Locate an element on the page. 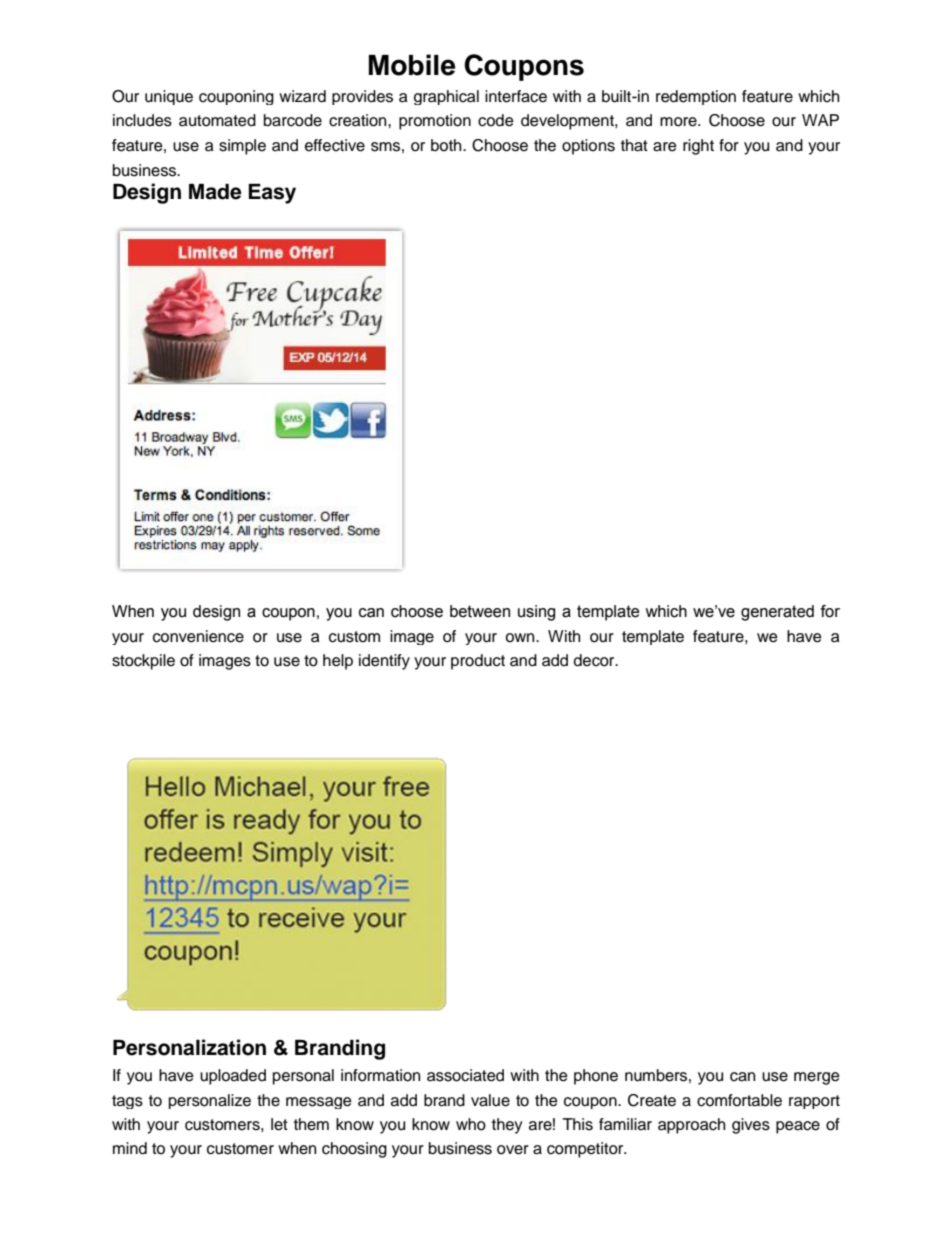  uploaded is located at coordinates (233, 1077).
